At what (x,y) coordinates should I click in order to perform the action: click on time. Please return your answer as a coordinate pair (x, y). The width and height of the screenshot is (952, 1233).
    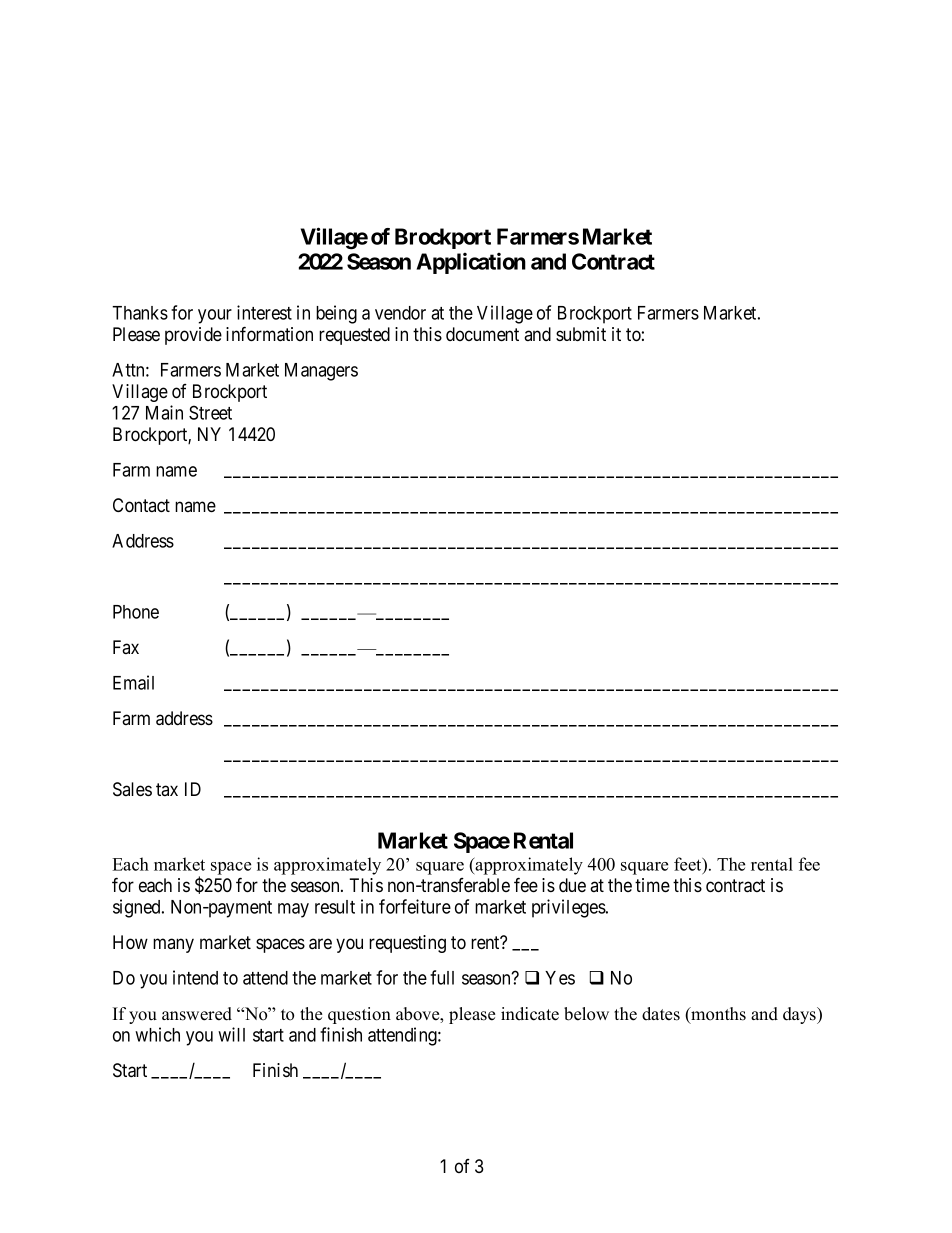
    Looking at the image, I should click on (652, 885).
